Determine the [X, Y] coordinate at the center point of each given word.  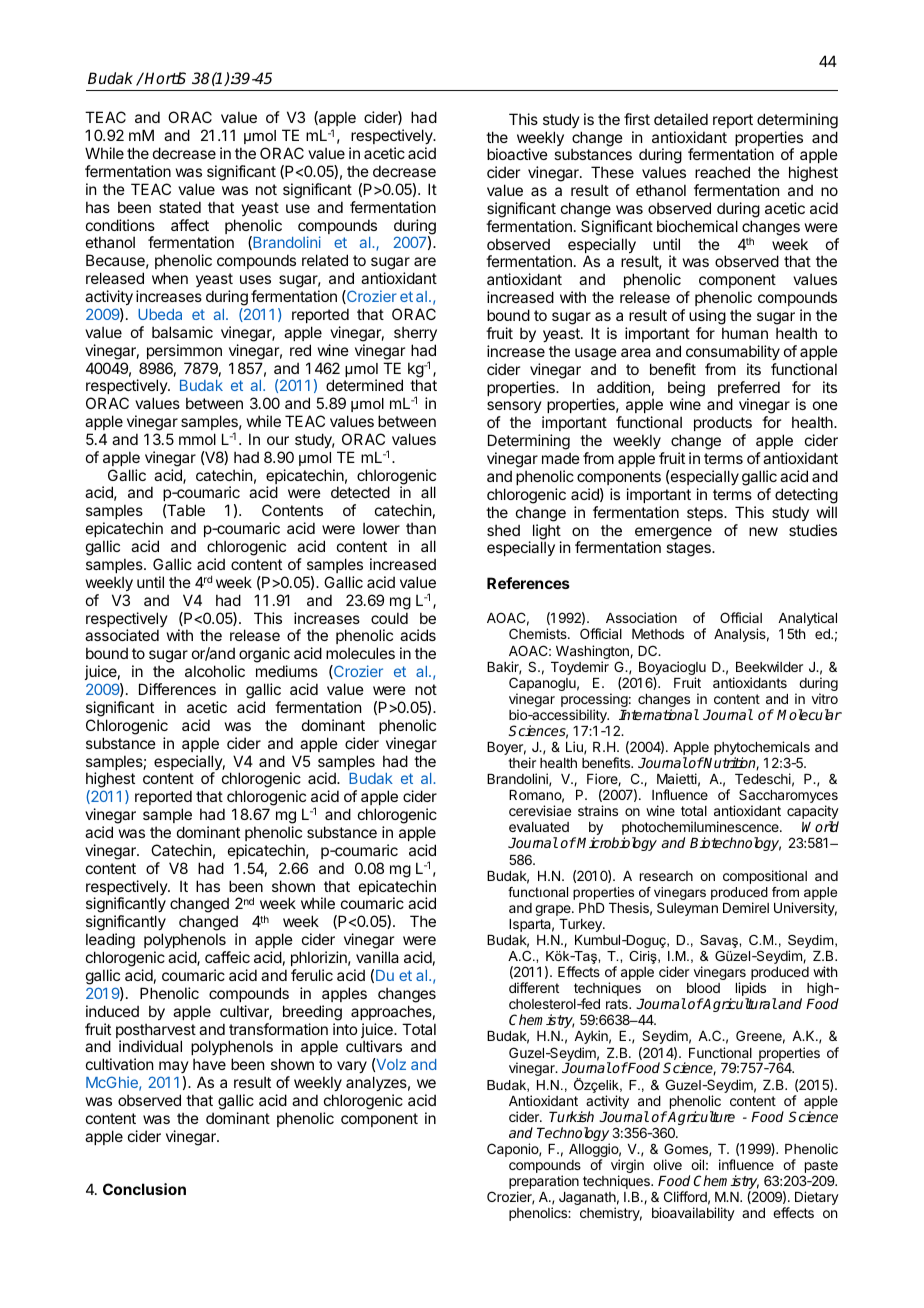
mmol [197, 439]
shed [503, 530]
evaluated [539, 827]
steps [706, 514]
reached [722, 172]
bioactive [517, 154]
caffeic [227, 957]
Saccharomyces [788, 797]
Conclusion [144, 1189]
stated [180, 207]
